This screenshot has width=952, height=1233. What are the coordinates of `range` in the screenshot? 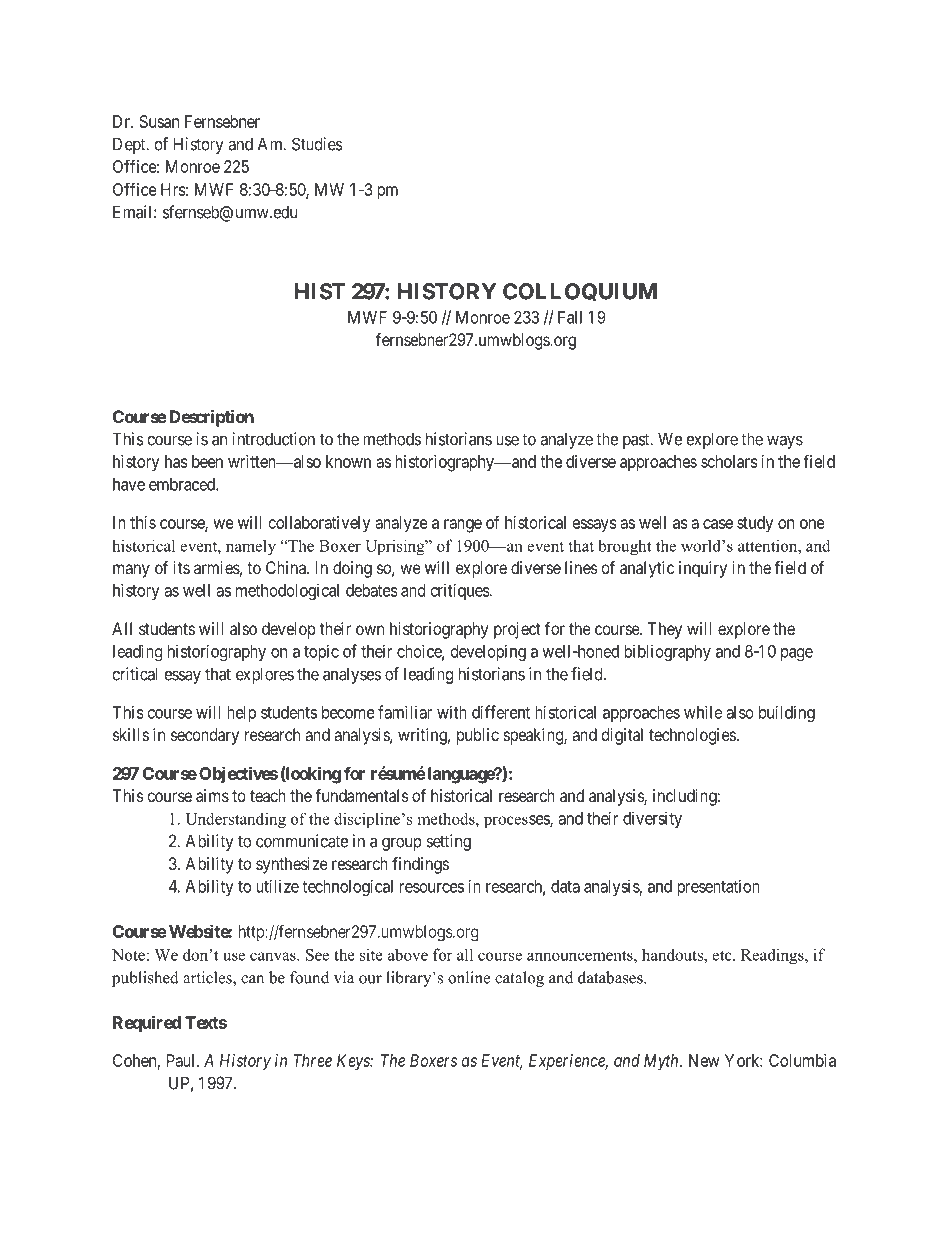 It's located at (463, 526).
